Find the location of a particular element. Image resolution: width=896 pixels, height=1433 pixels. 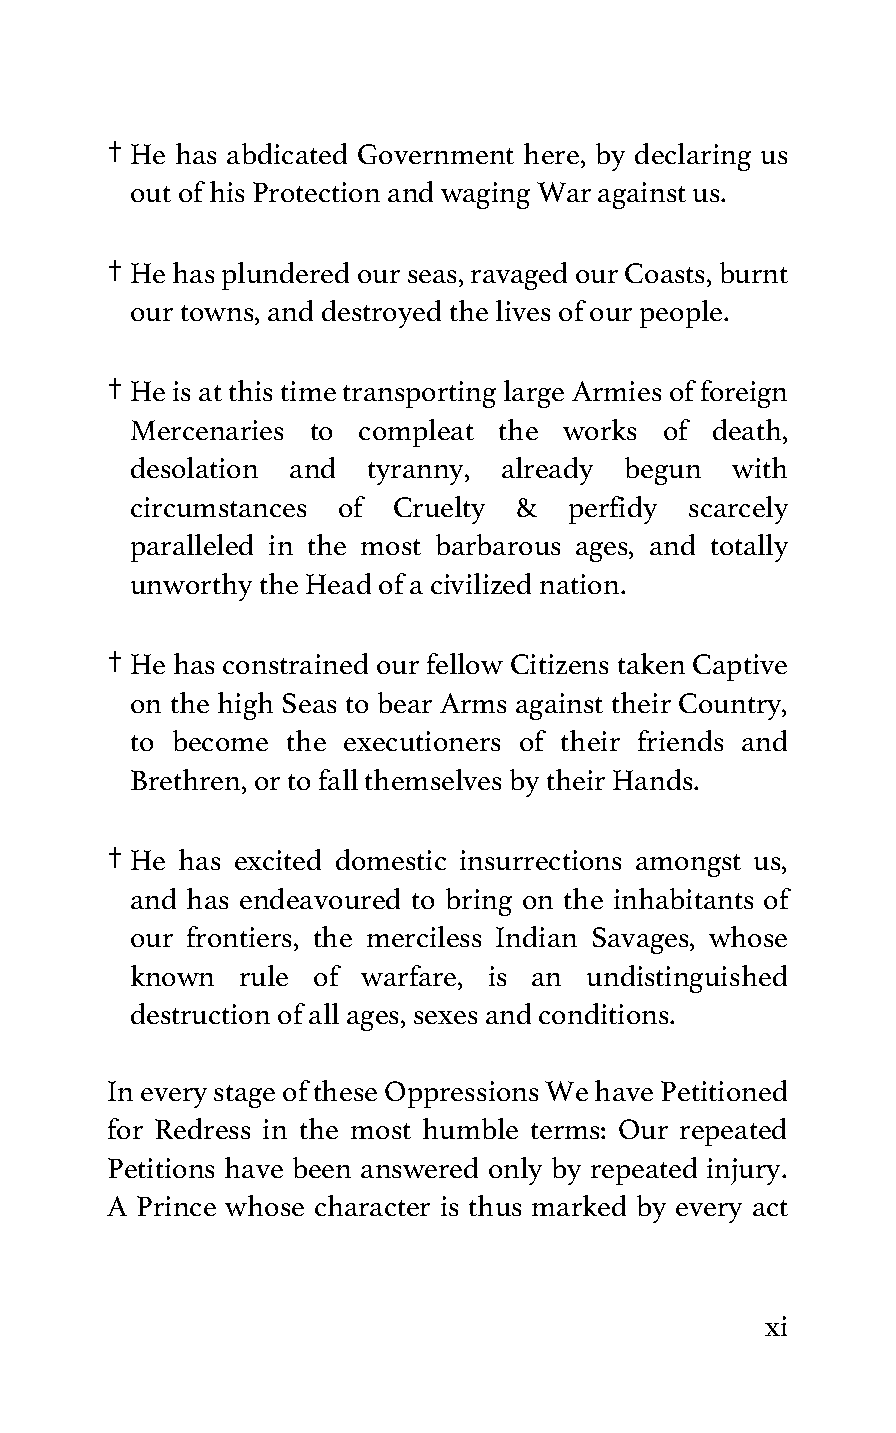

scarcely is located at coordinates (738, 510).
